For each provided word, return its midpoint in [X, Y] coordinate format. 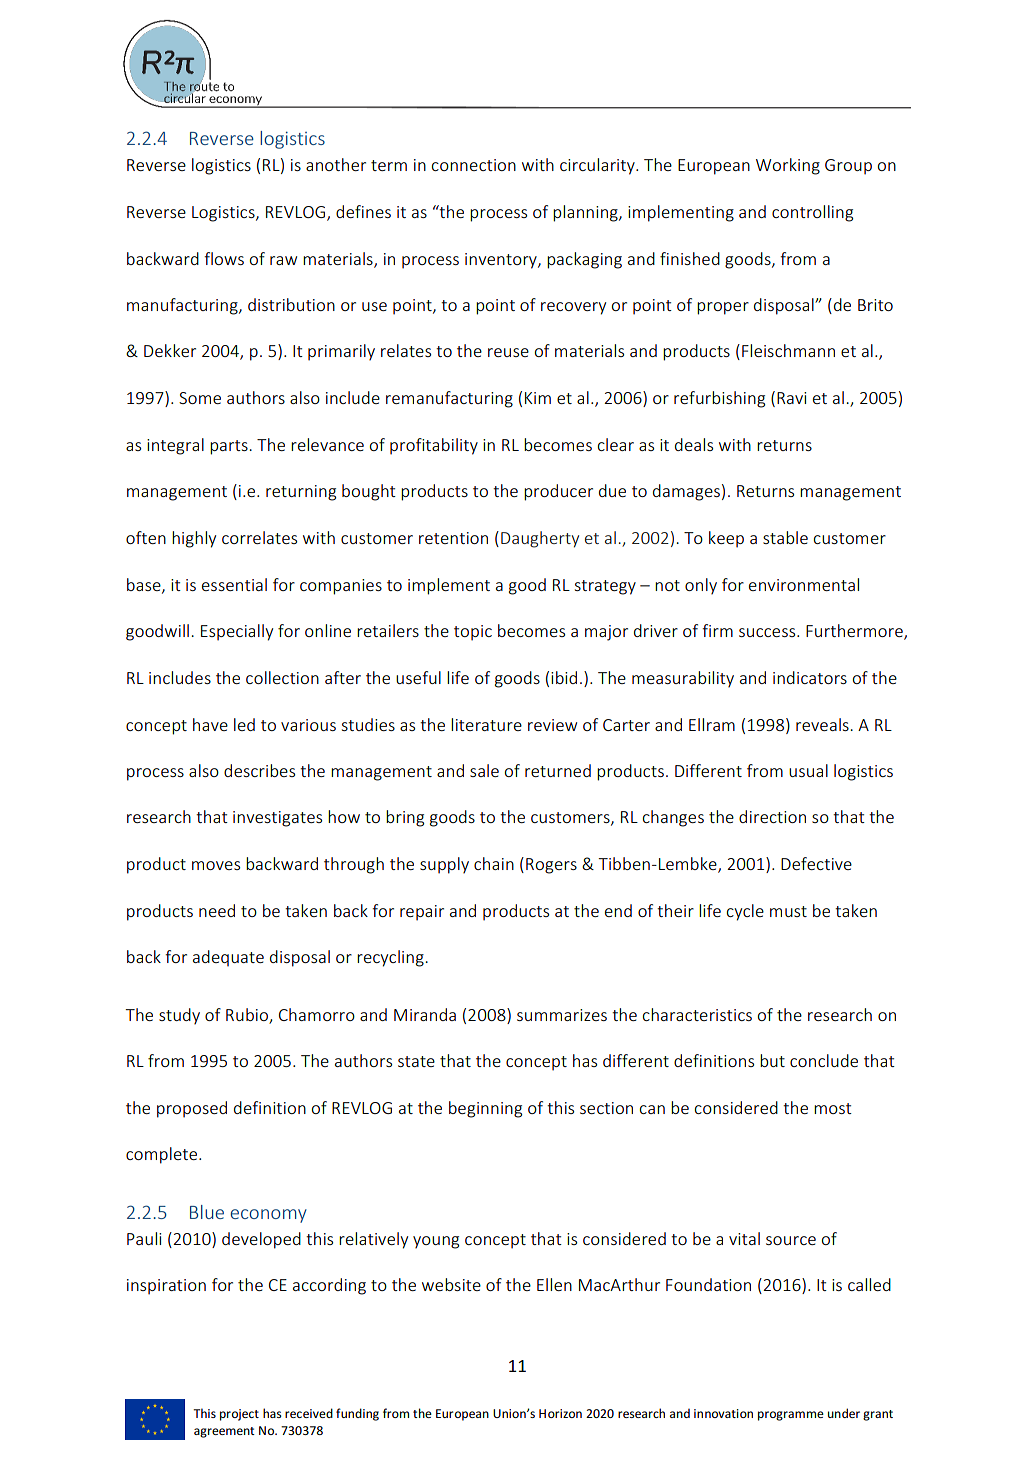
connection [474, 165]
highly [194, 539]
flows [224, 258]
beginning [485, 1109]
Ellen [554, 1284]
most [833, 1108]
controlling [812, 213]
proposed [192, 1109]
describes [259, 770]
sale [484, 770]
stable [785, 537]
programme [791, 1416]
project [239, 1415]
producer [558, 492]
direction [772, 816]
